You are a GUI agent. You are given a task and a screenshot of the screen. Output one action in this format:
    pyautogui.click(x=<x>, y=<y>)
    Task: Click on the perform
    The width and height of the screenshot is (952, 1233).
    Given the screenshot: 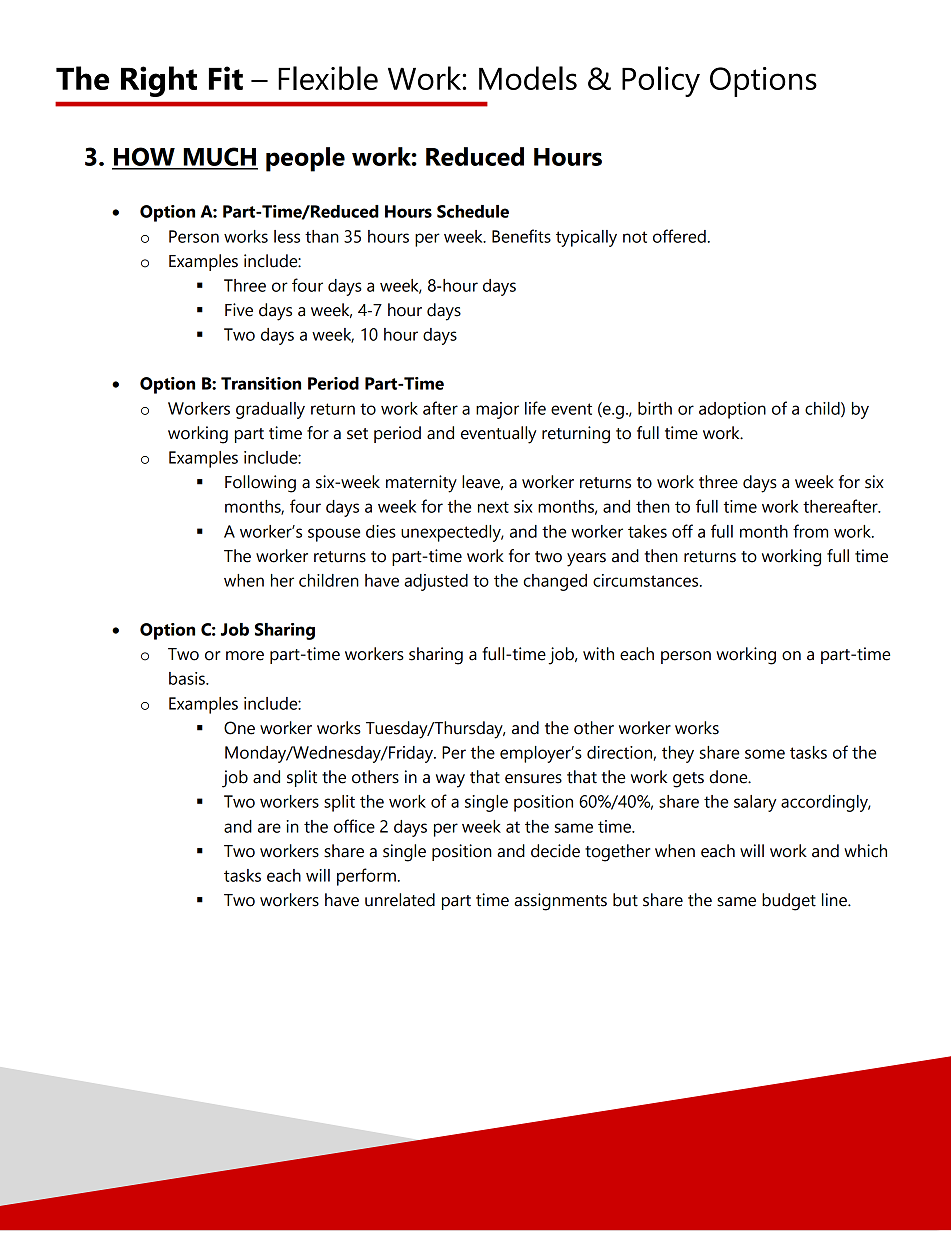 What is the action you would take?
    pyautogui.click(x=366, y=877)
